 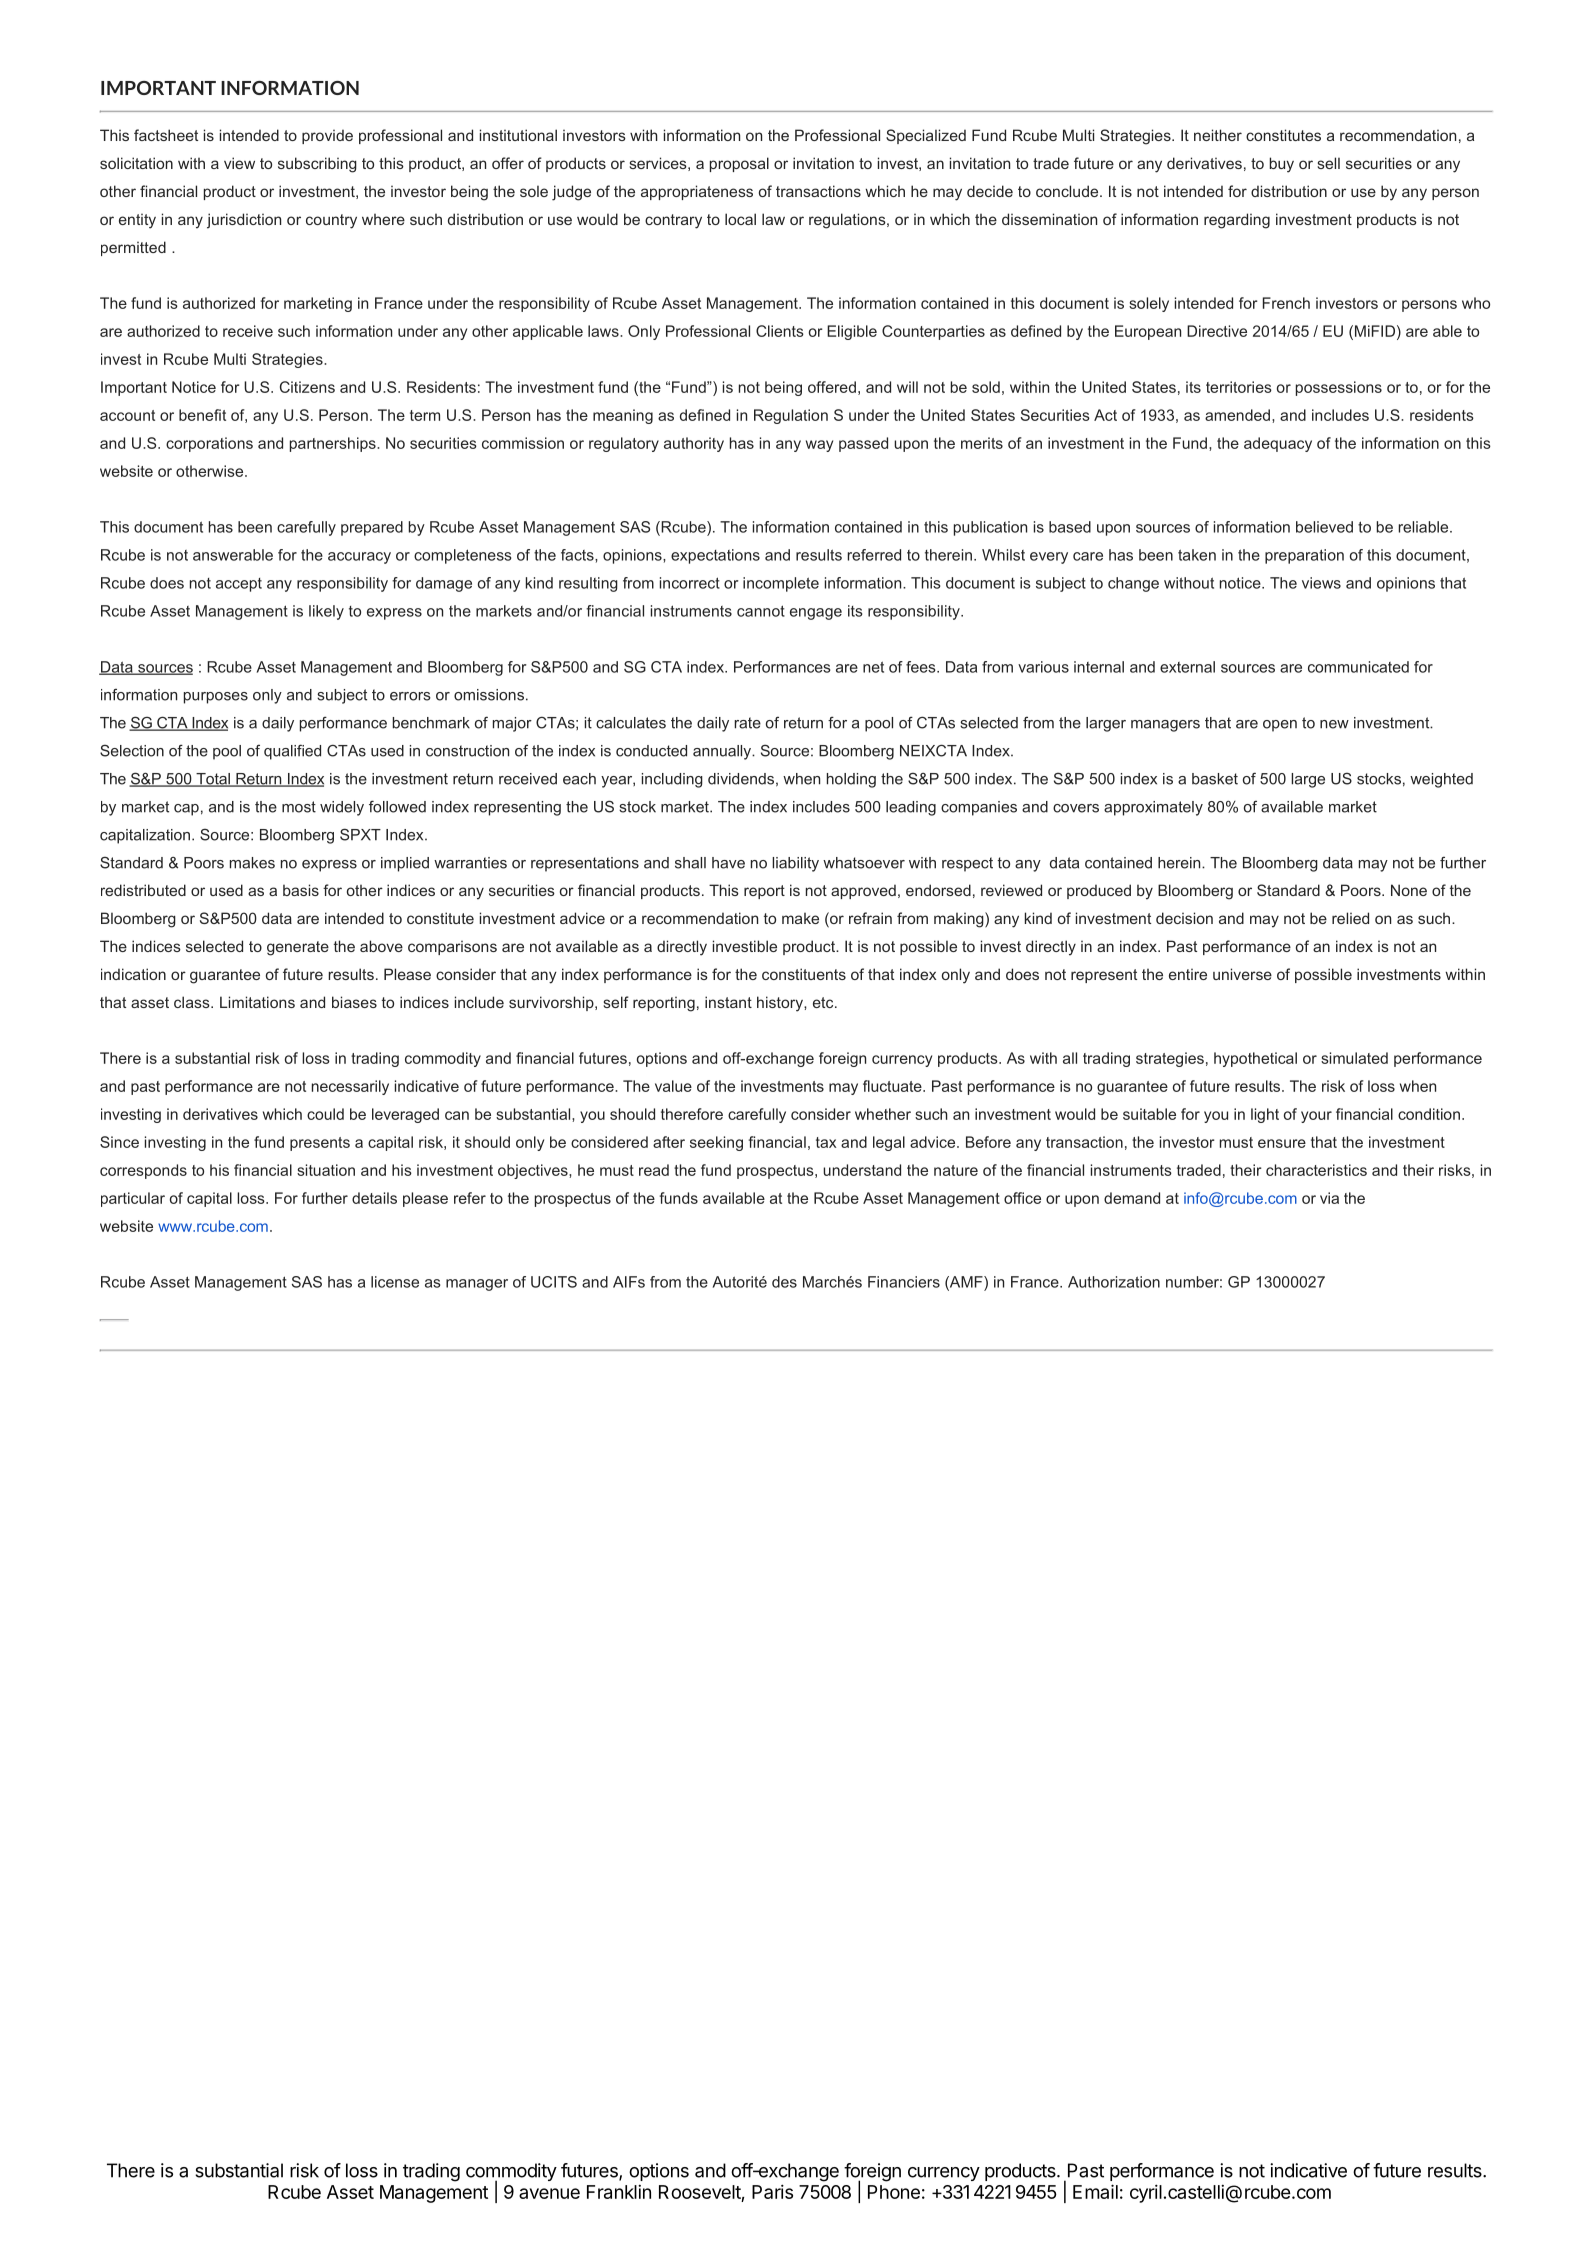 I want to click on local, so click(x=740, y=219).
